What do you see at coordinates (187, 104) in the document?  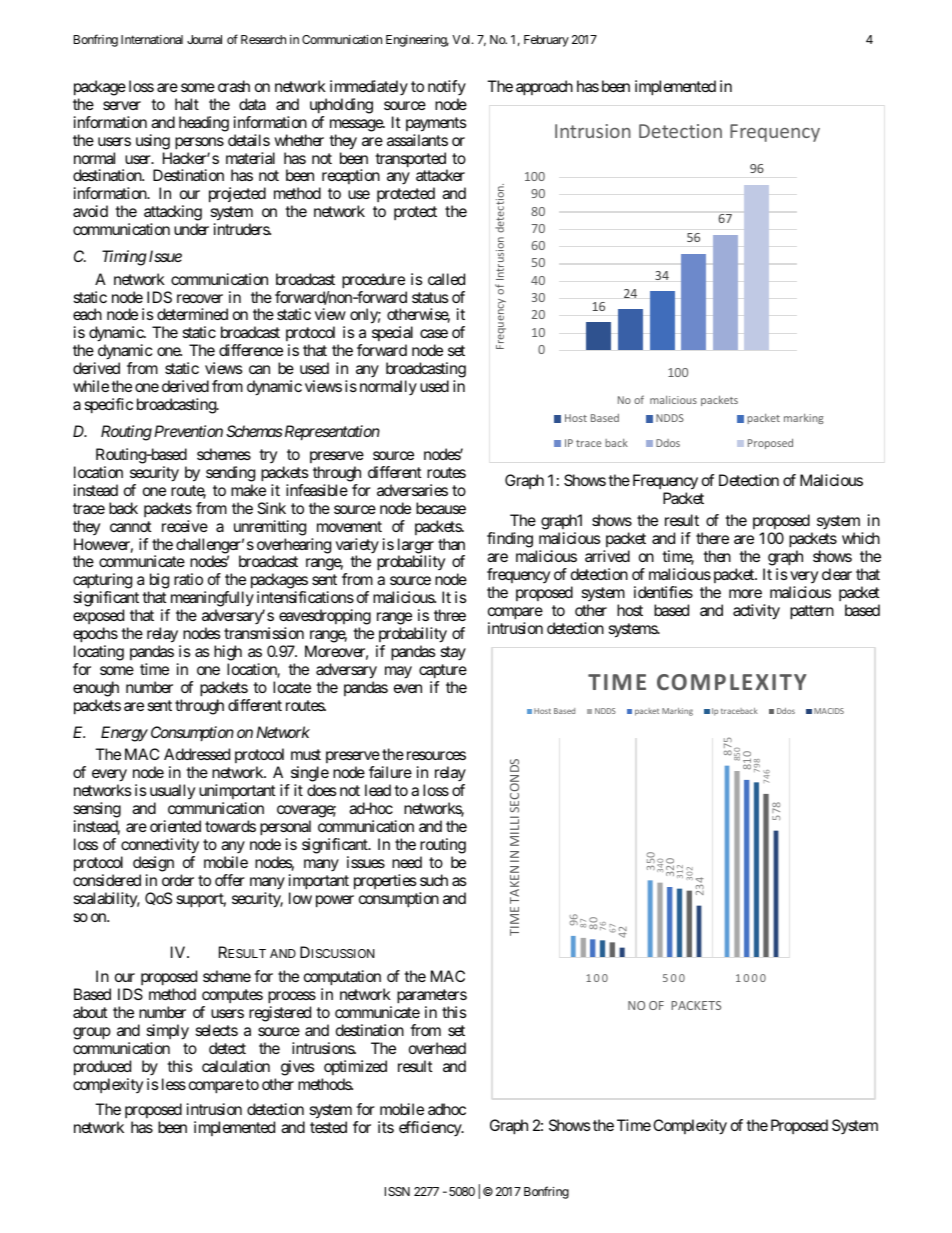 I see `halt` at bounding box center [187, 104].
